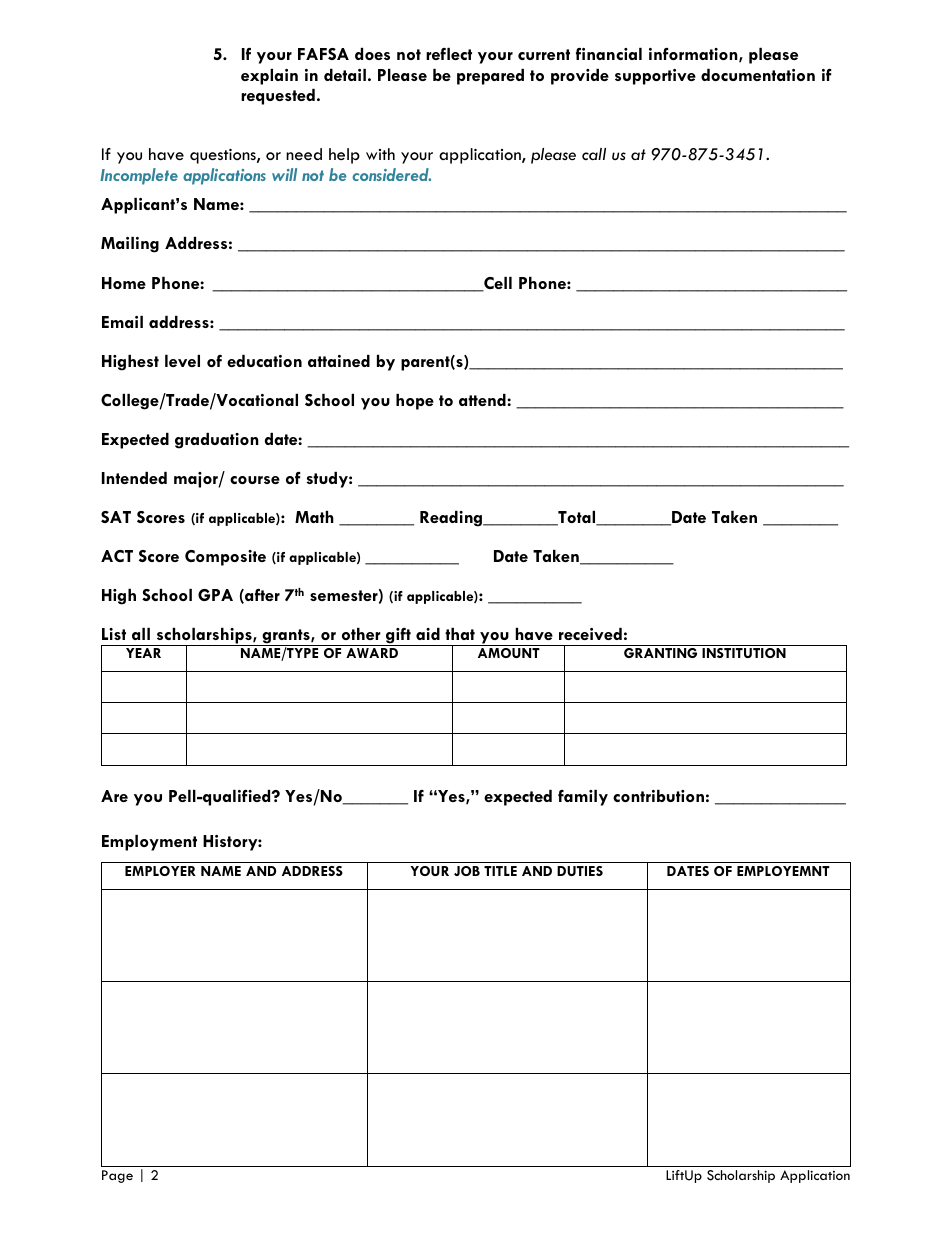 This image has height=1233, width=952. I want to click on explain, so click(269, 77).
